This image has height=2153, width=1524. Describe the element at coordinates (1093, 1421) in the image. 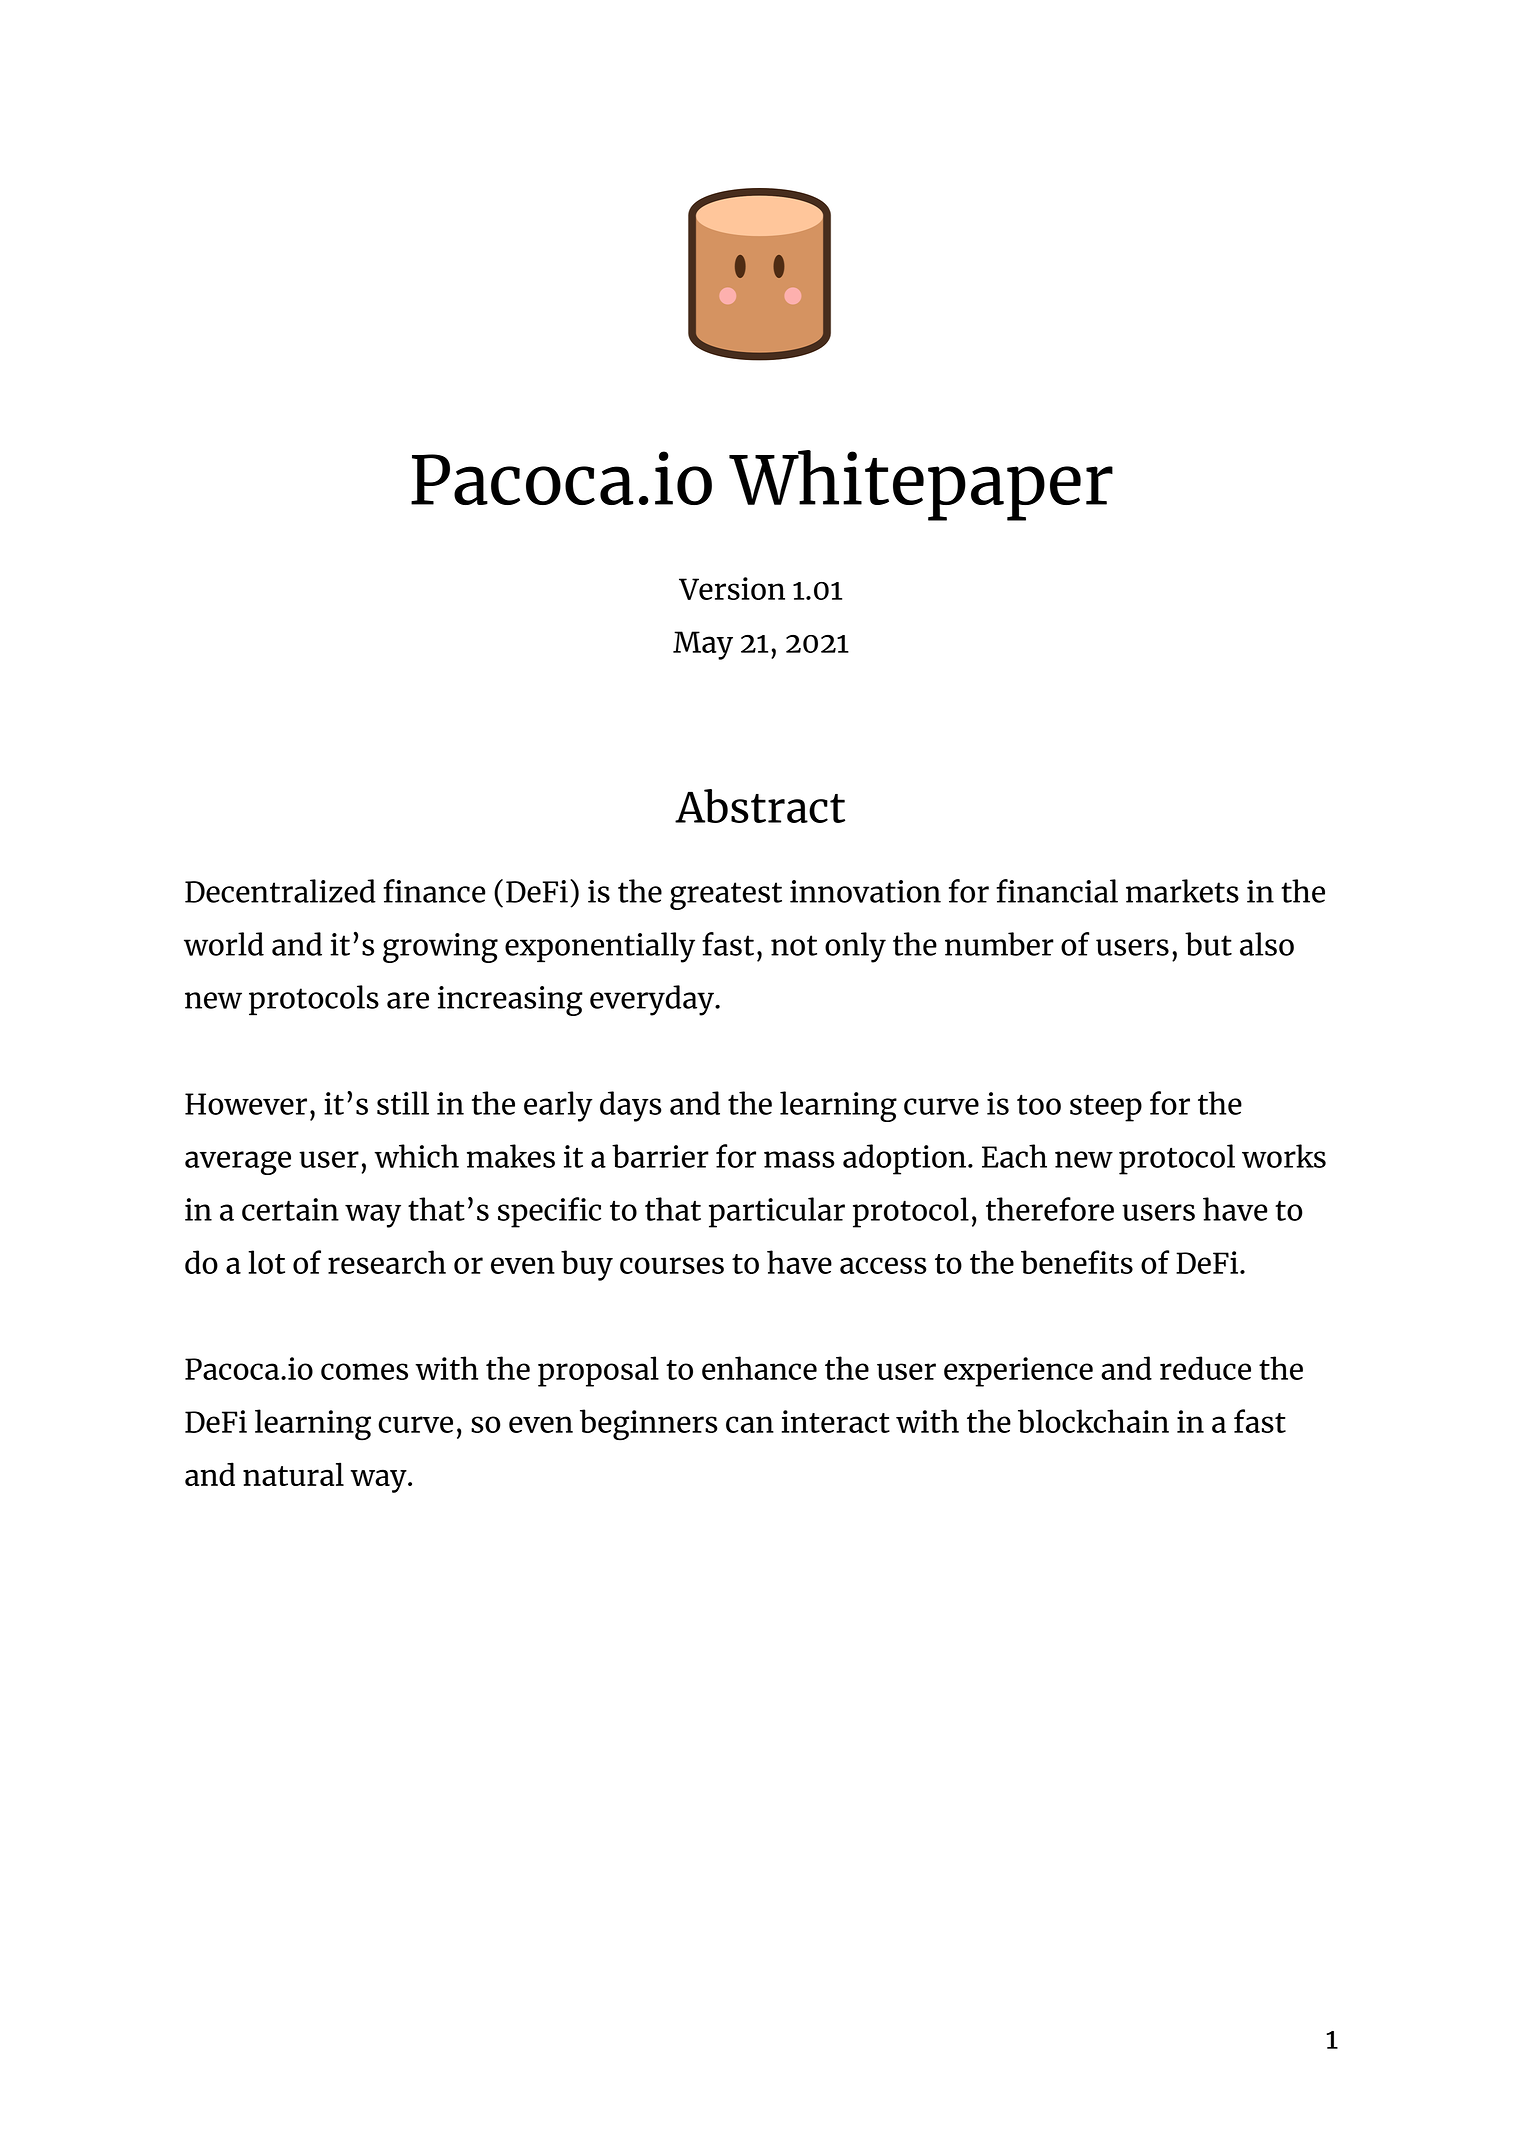

I see `blockchain` at that location.
